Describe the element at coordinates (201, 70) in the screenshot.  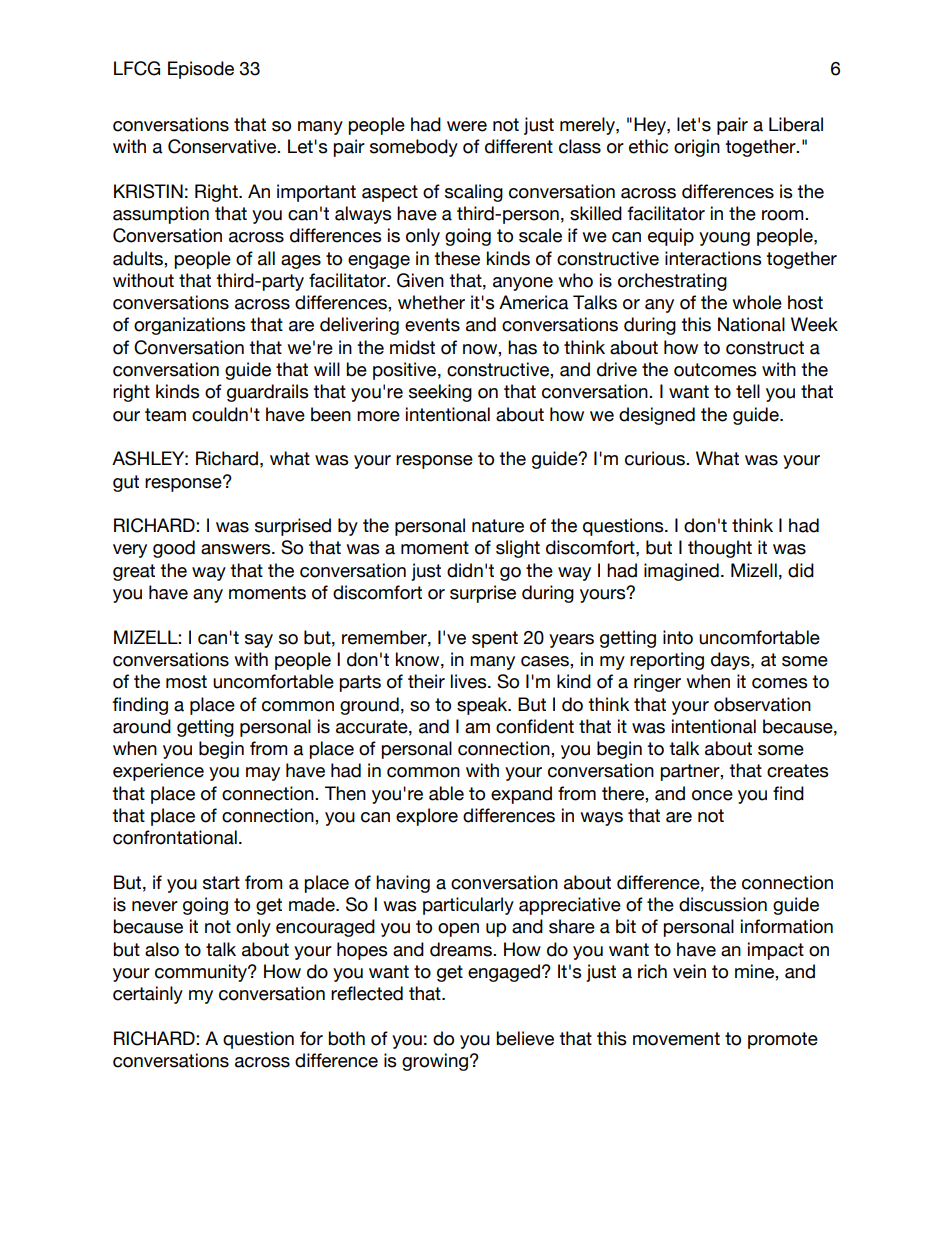
I see `Episode` at that location.
